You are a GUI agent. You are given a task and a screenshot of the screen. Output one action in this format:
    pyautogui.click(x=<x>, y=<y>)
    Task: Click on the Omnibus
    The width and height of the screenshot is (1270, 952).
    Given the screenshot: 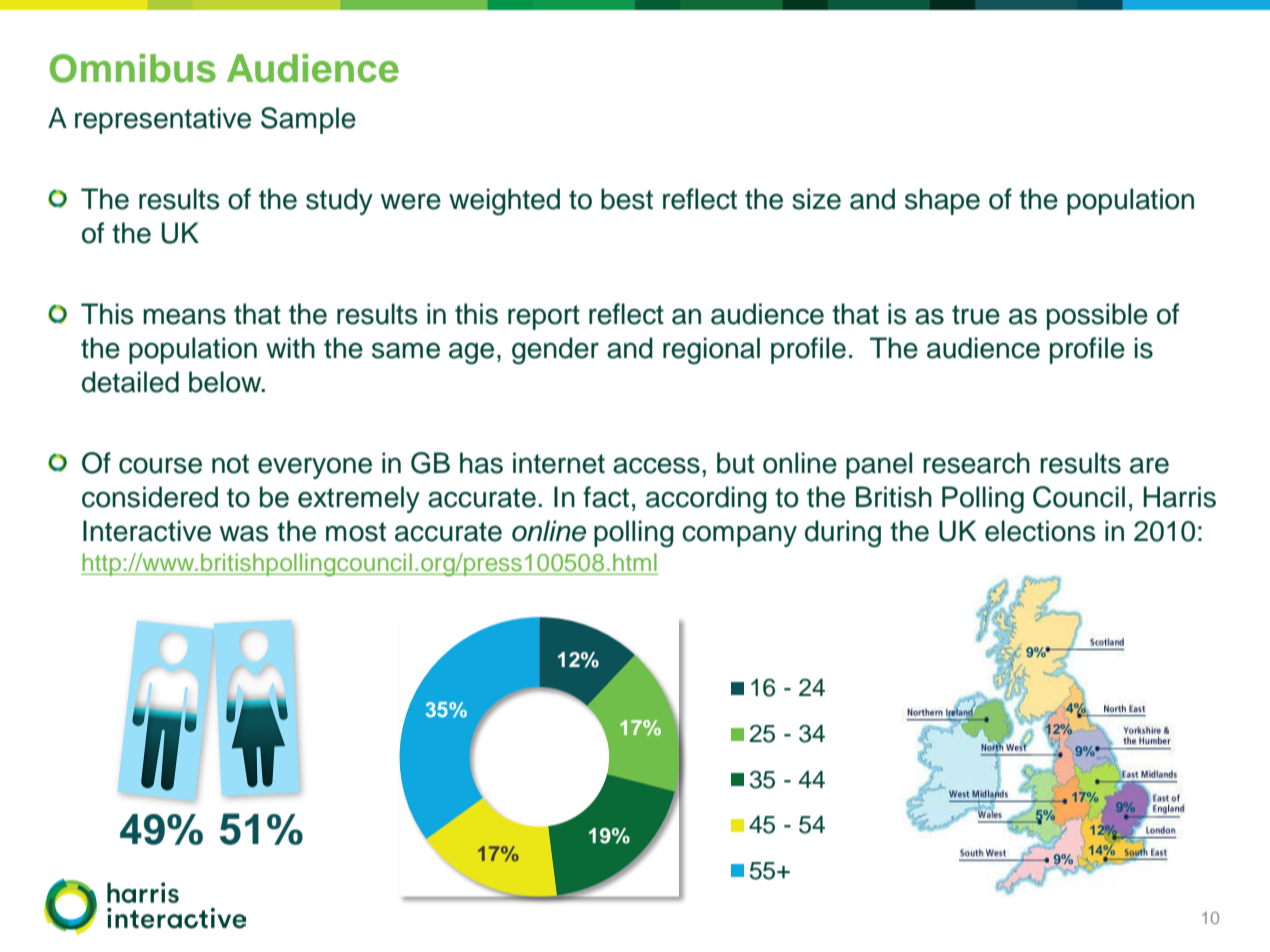 What is the action you would take?
    pyautogui.click(x=133, y=68)
